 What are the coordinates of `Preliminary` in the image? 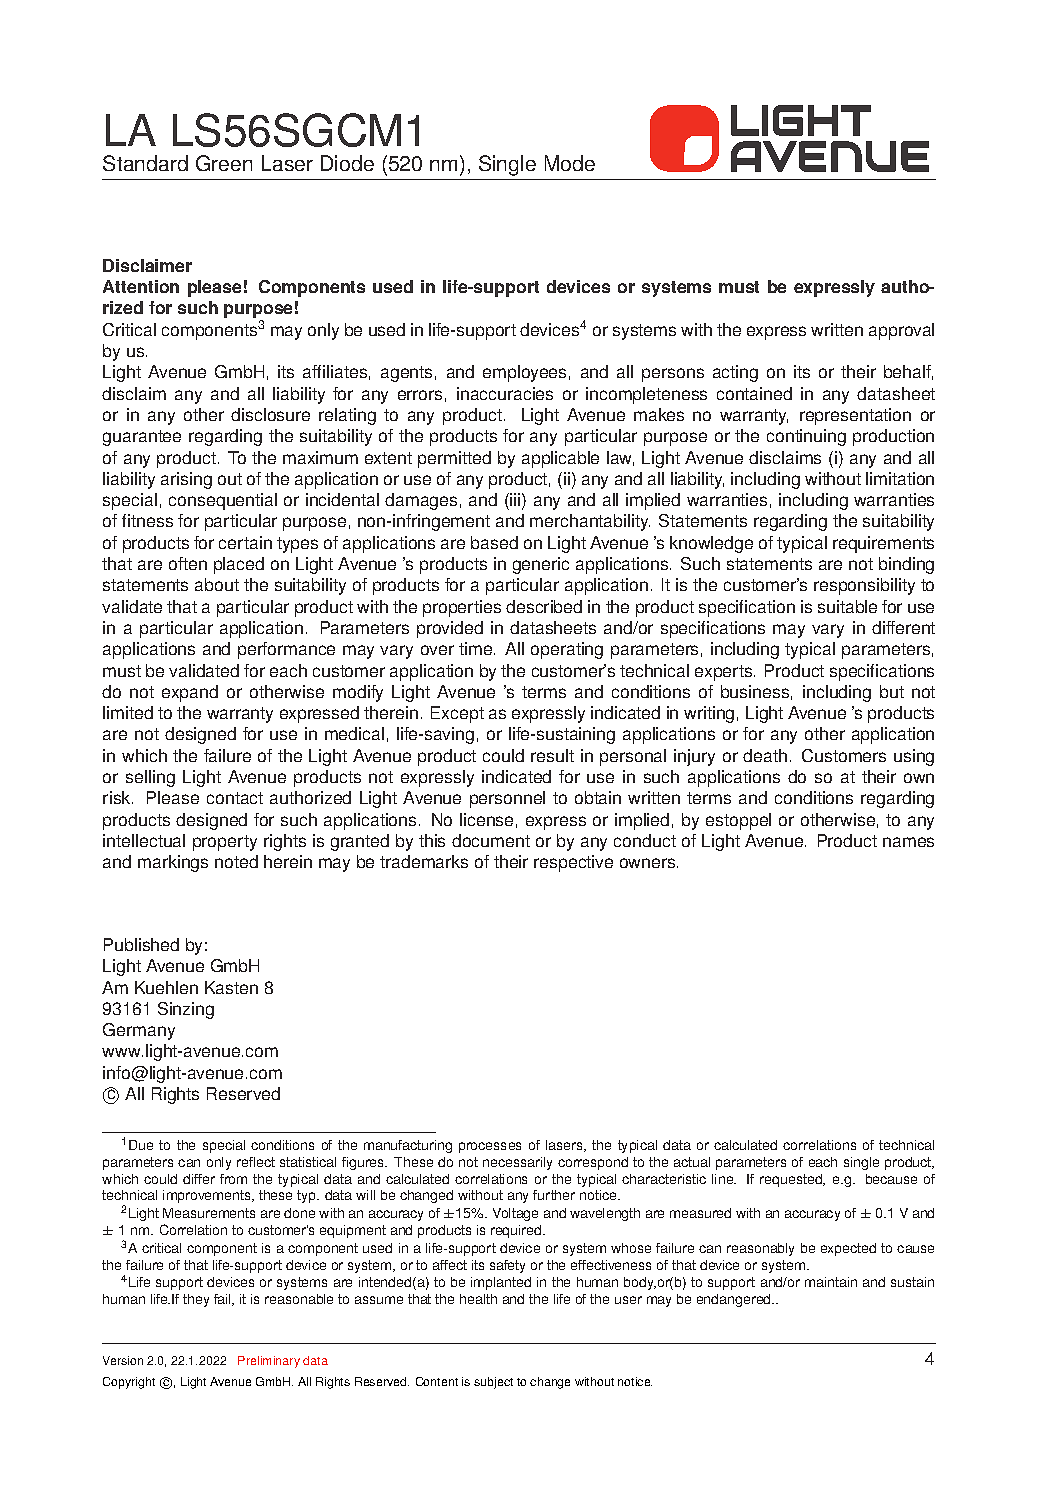 It's located at (269, 1362).
